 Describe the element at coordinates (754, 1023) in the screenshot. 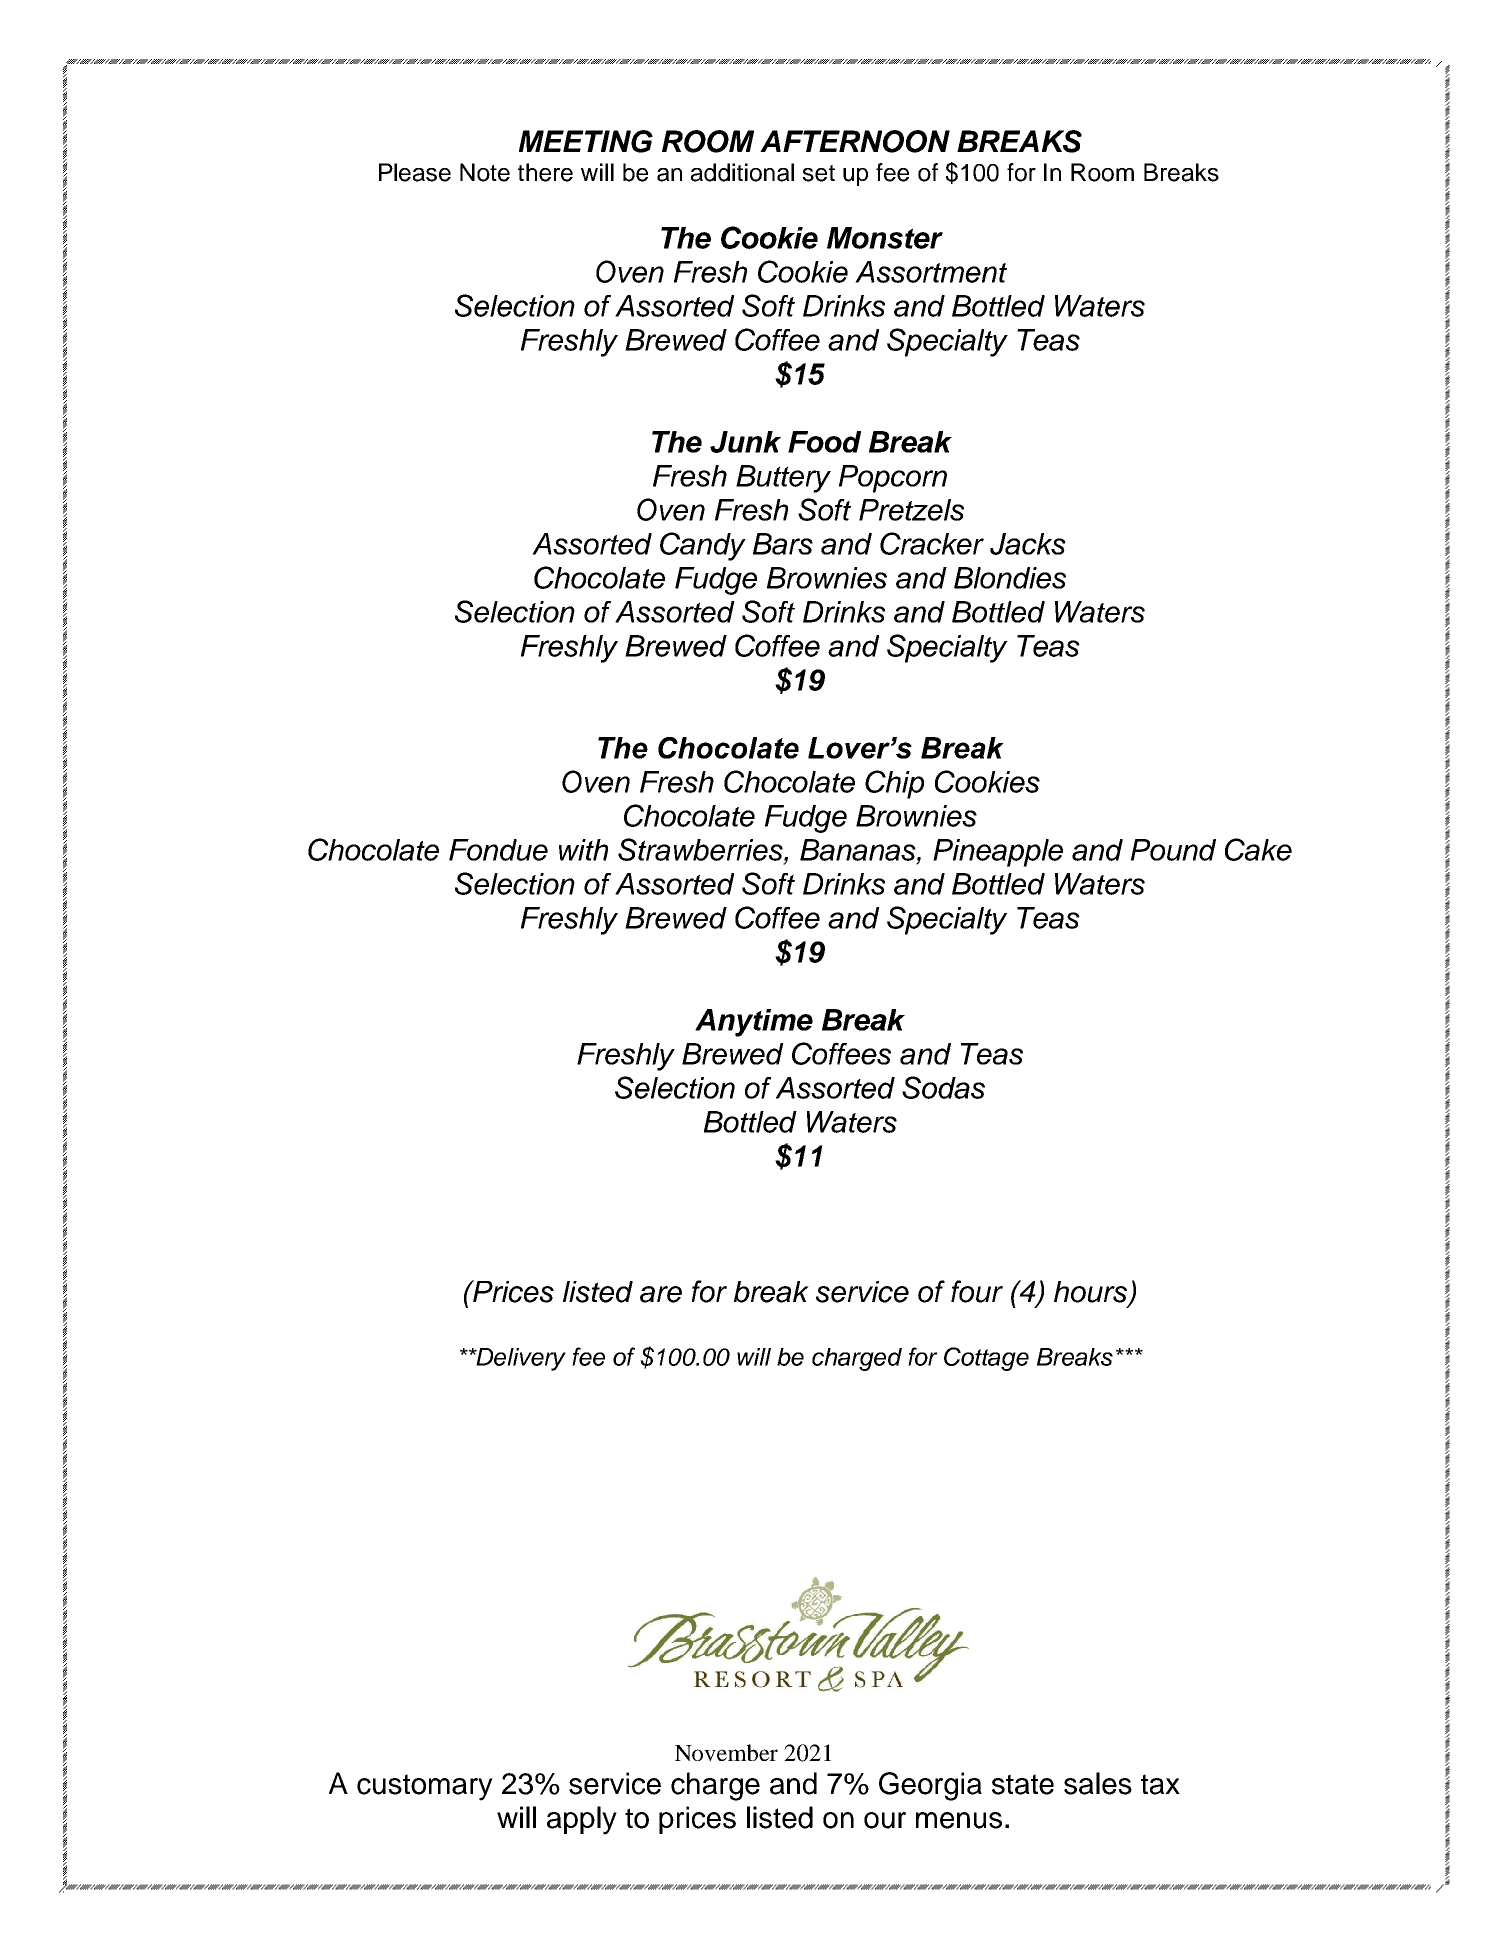

I see `Anytime` at that location.
